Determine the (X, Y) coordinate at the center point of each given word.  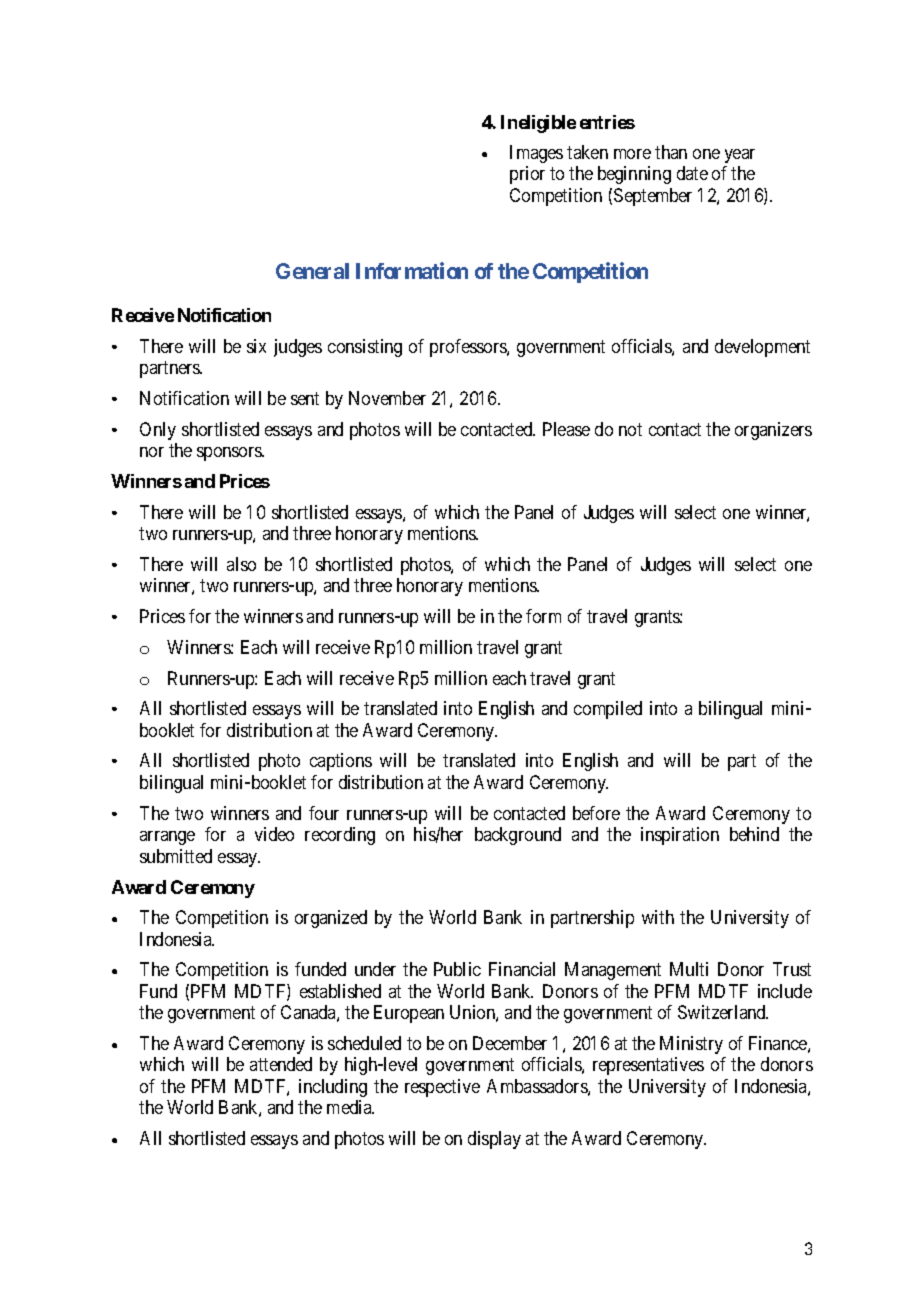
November (387, 398)
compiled (608, 710)
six (256, 346)
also (241, 564)
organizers (773, 431)
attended (281, 1064)
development (762, 348)
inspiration (680, 836)
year (740, 156)
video (274, 834)
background (518, 836)
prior (527, 175)
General (312, 271)
